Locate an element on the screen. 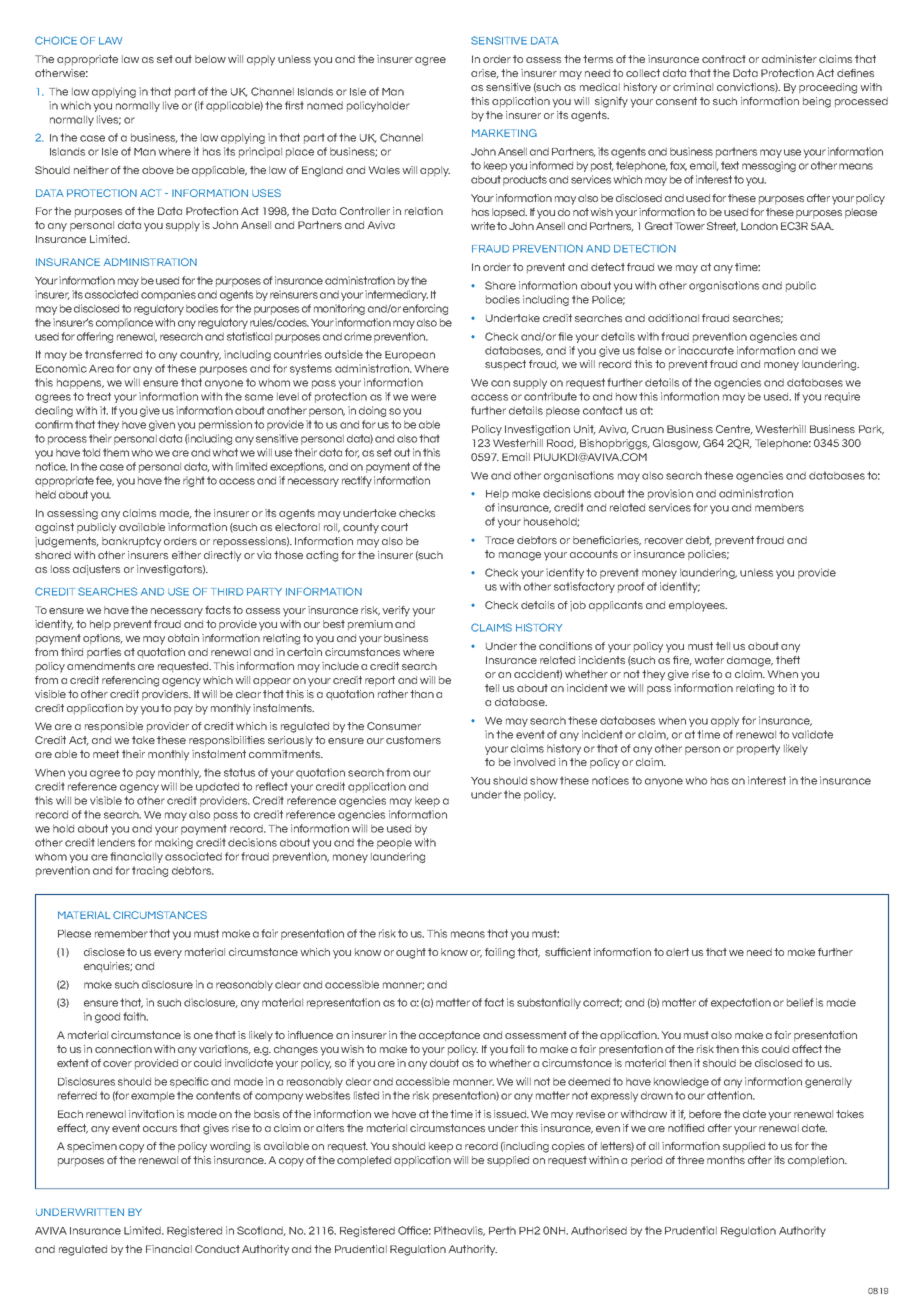 The image size is (924, 1308). obtain is located at coordinates (183, 638).
